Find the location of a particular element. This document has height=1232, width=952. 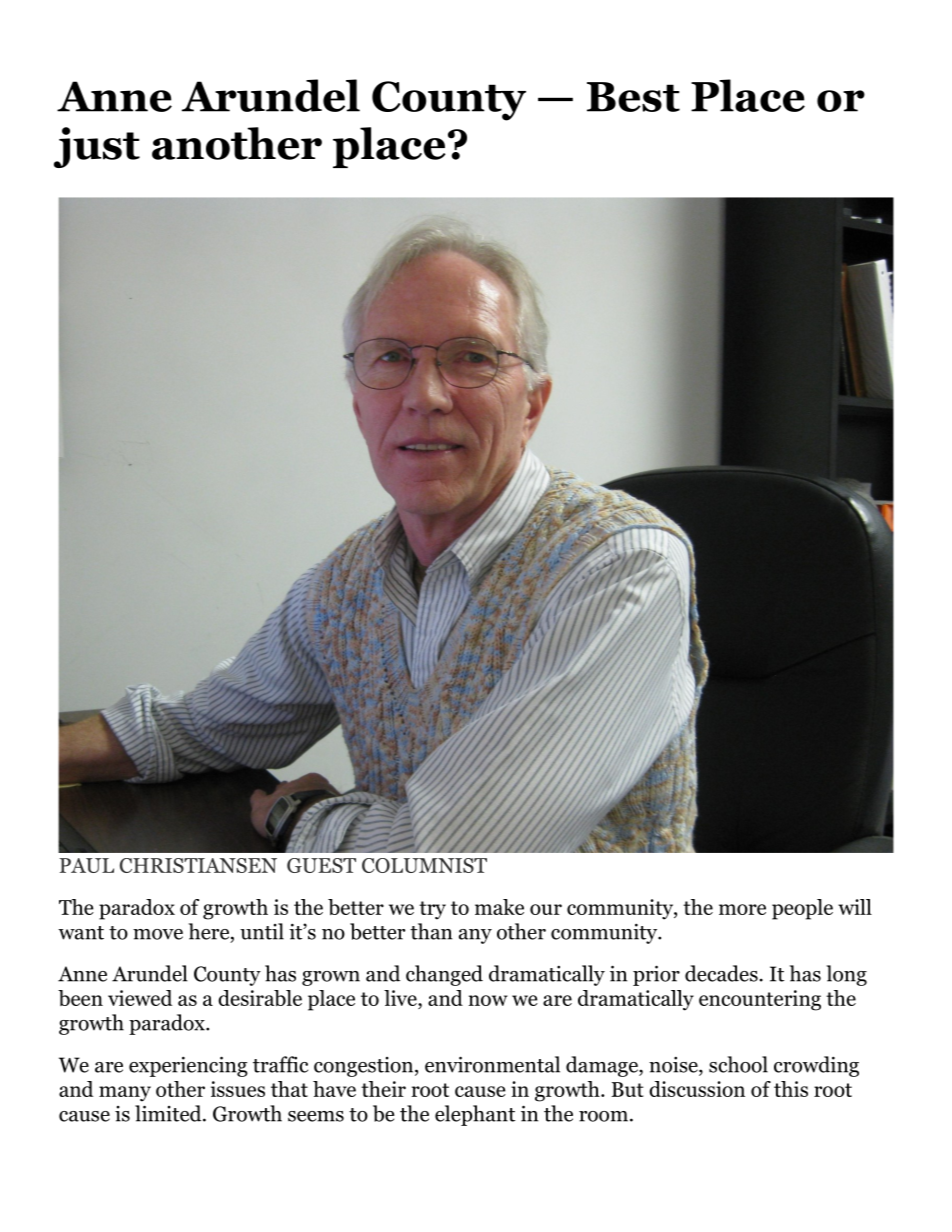

try is located at coordinates (432, 910).
